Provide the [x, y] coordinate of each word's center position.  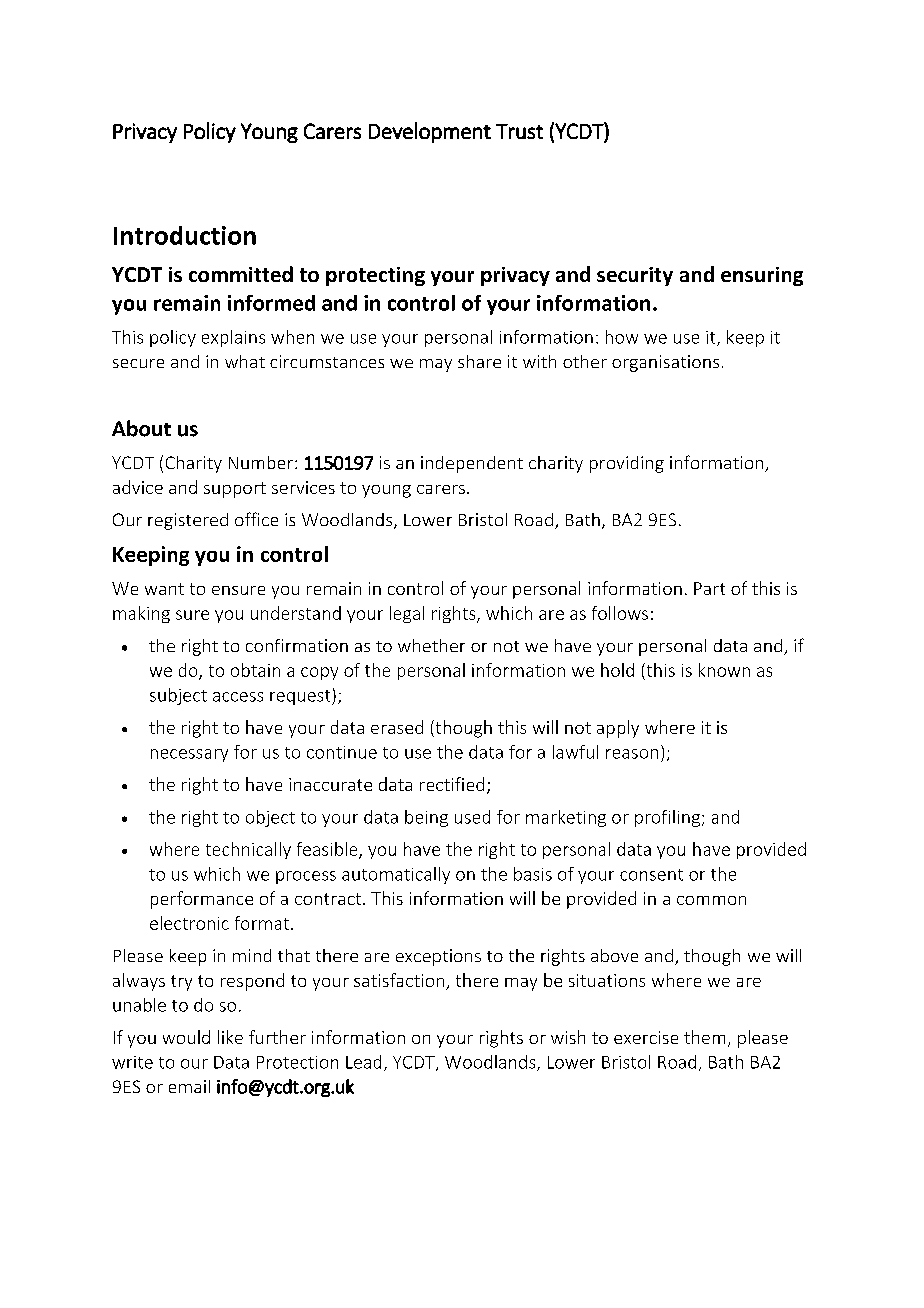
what [245, 361]
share [479, 361]
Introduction [185, 235]
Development [430, 132]
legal [407, 614]
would [186, 1037]
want [164, 589]
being [426, 818]
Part [709, 588]
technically [248, 850]
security [635, 276]
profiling [667, 818]
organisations [665, 363]
